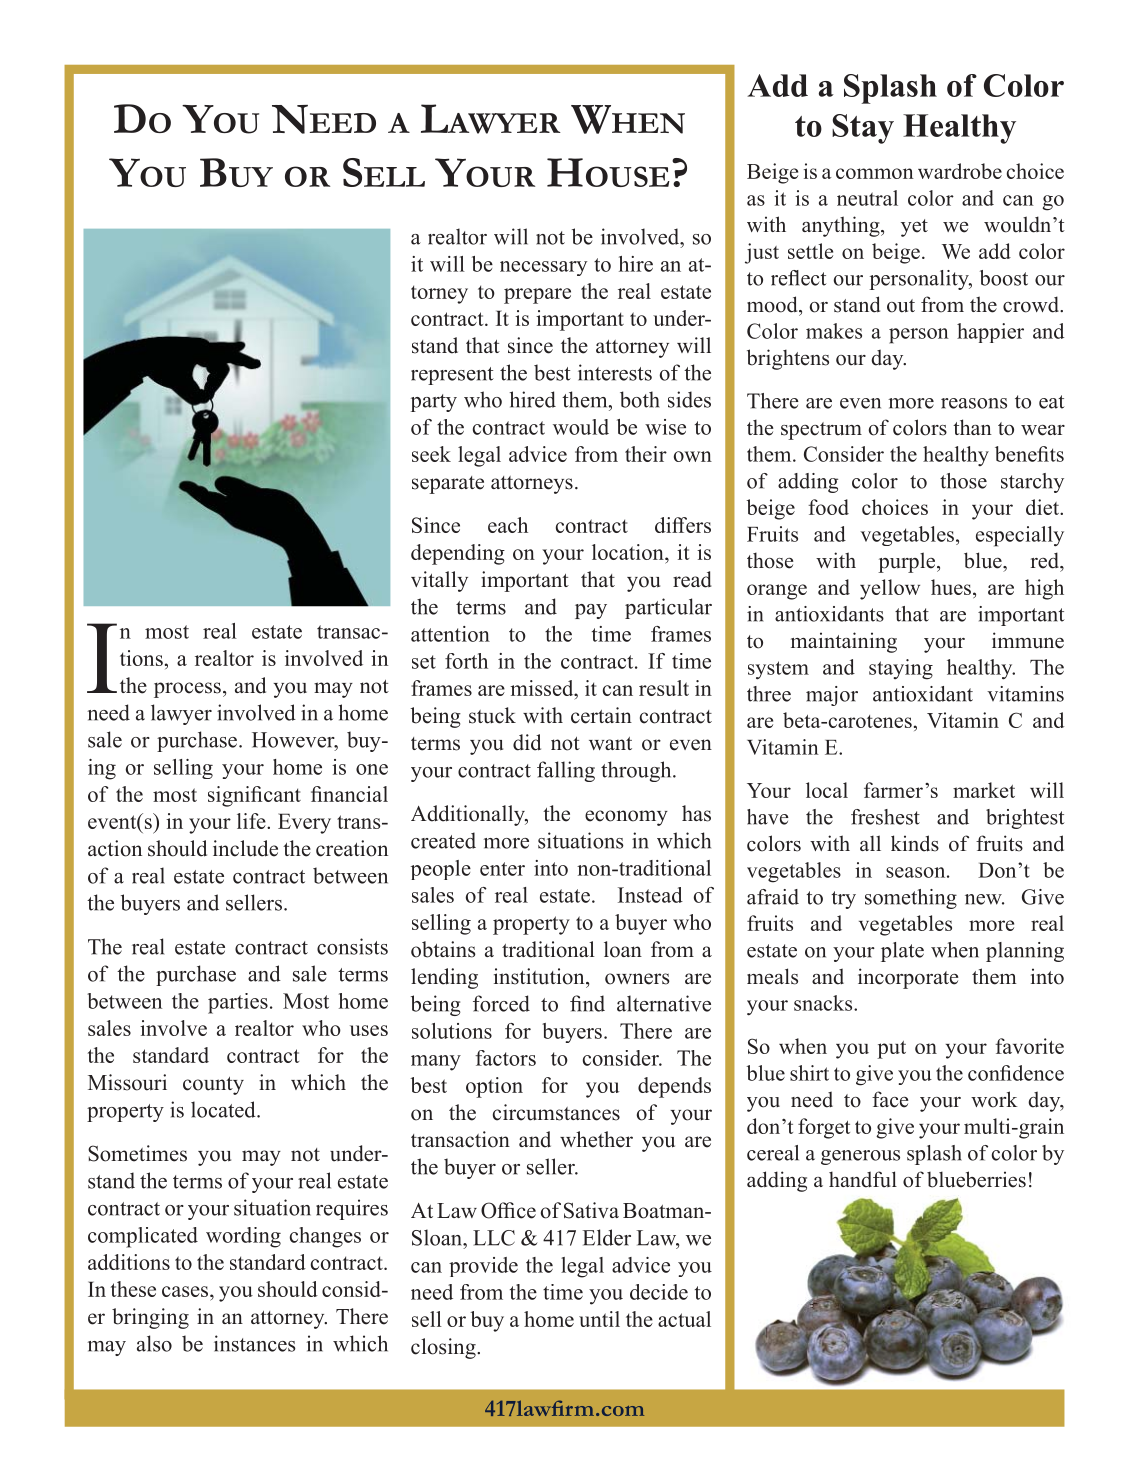 Image resolution: width=1131 pixels, height=1464 pixels. I want to click on hues, so click(951, 587).
